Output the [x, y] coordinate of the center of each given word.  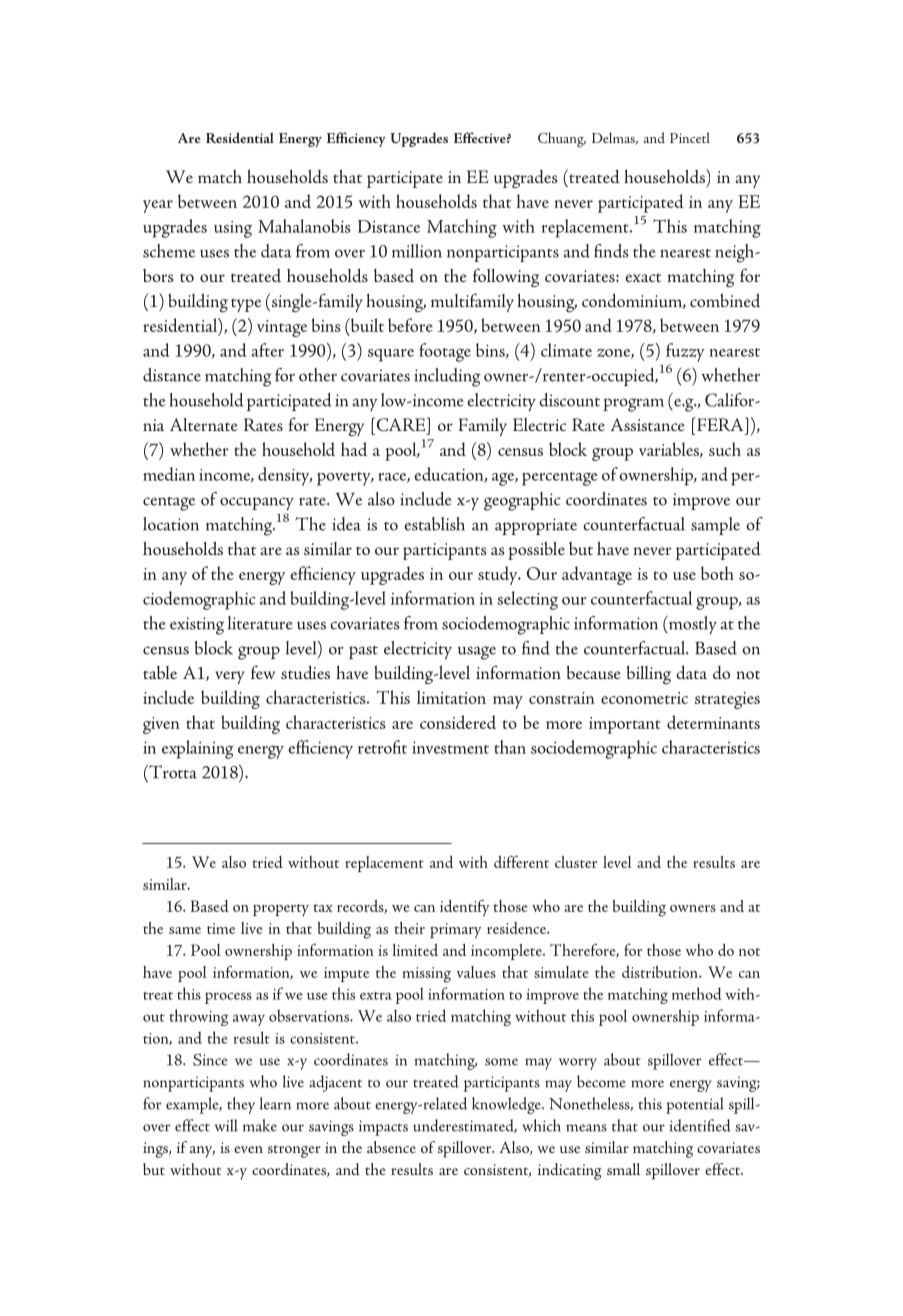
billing [649, 674]
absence [391, 1147]
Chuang [562, 139]
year [158, 206]
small [623, 1169]
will [226, 1125]
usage [477, 653]
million [417, 251]
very [230, 677]
